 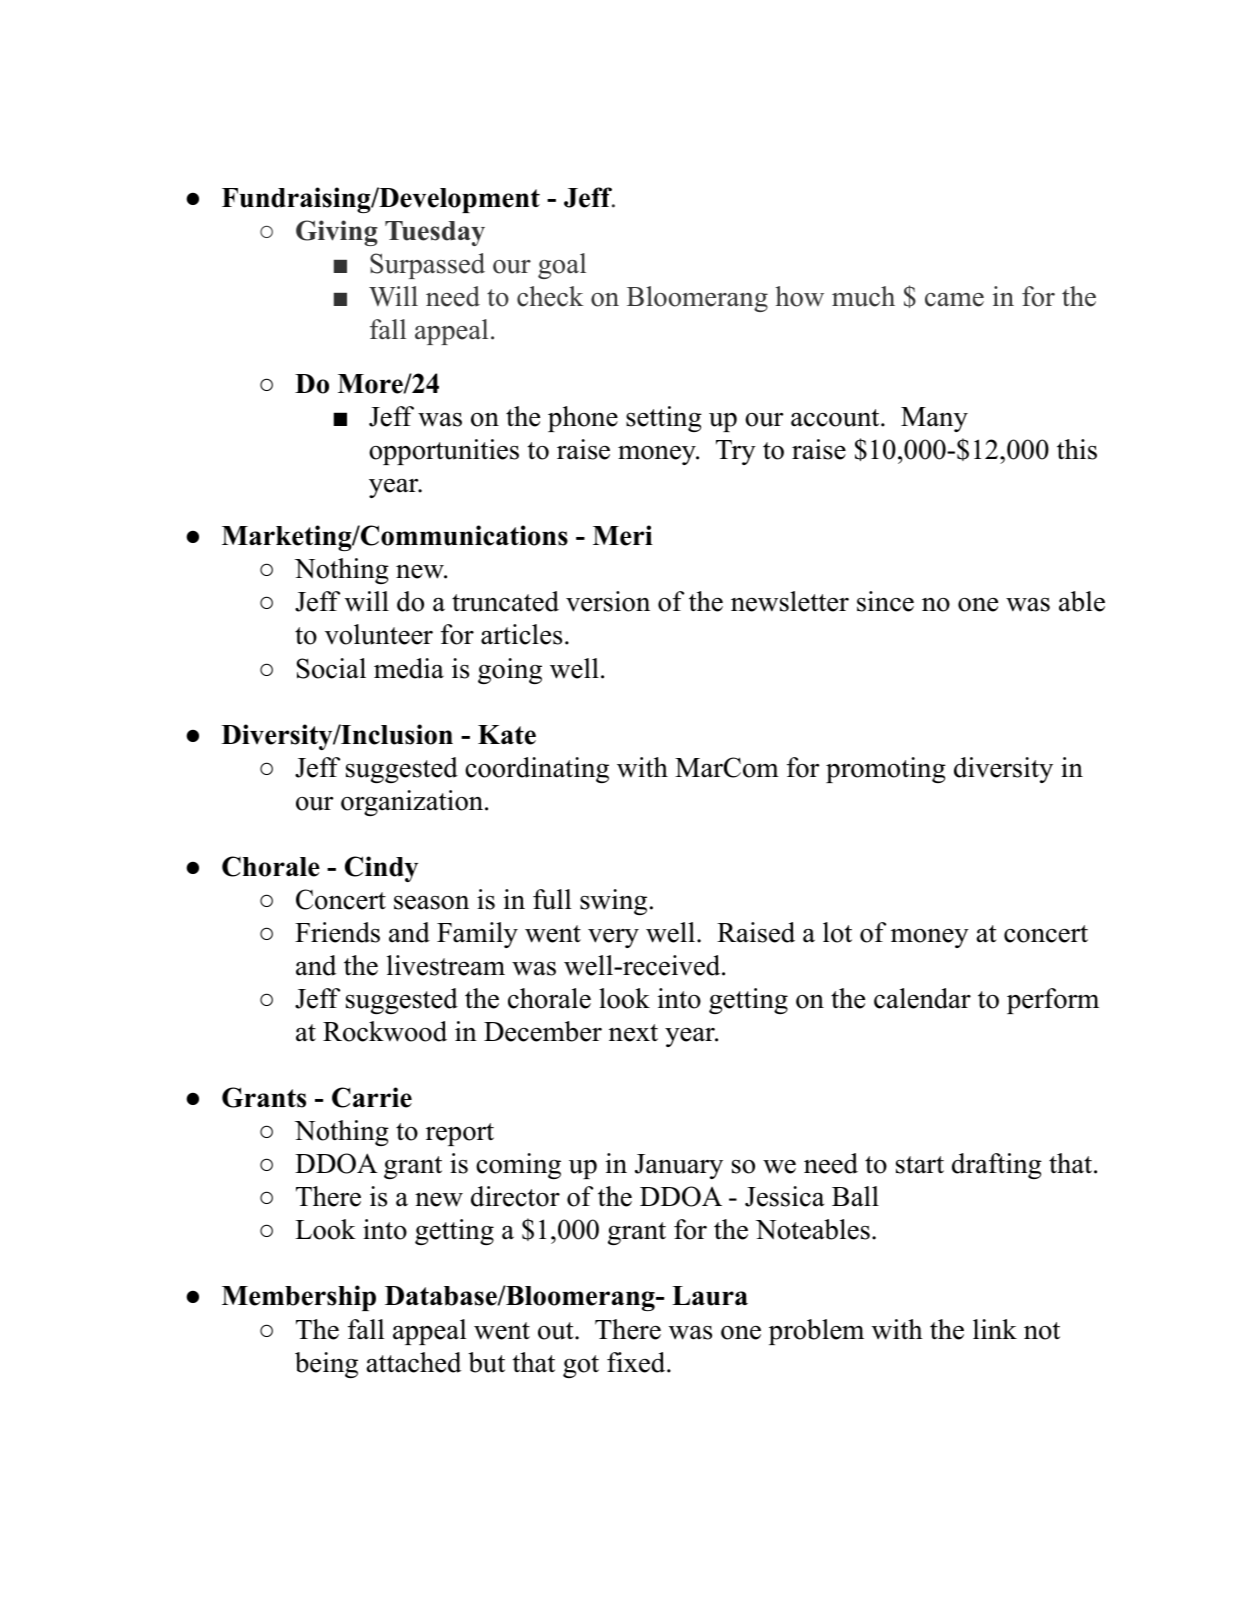 I want to click on attached, so click(x=414, y=1362).
